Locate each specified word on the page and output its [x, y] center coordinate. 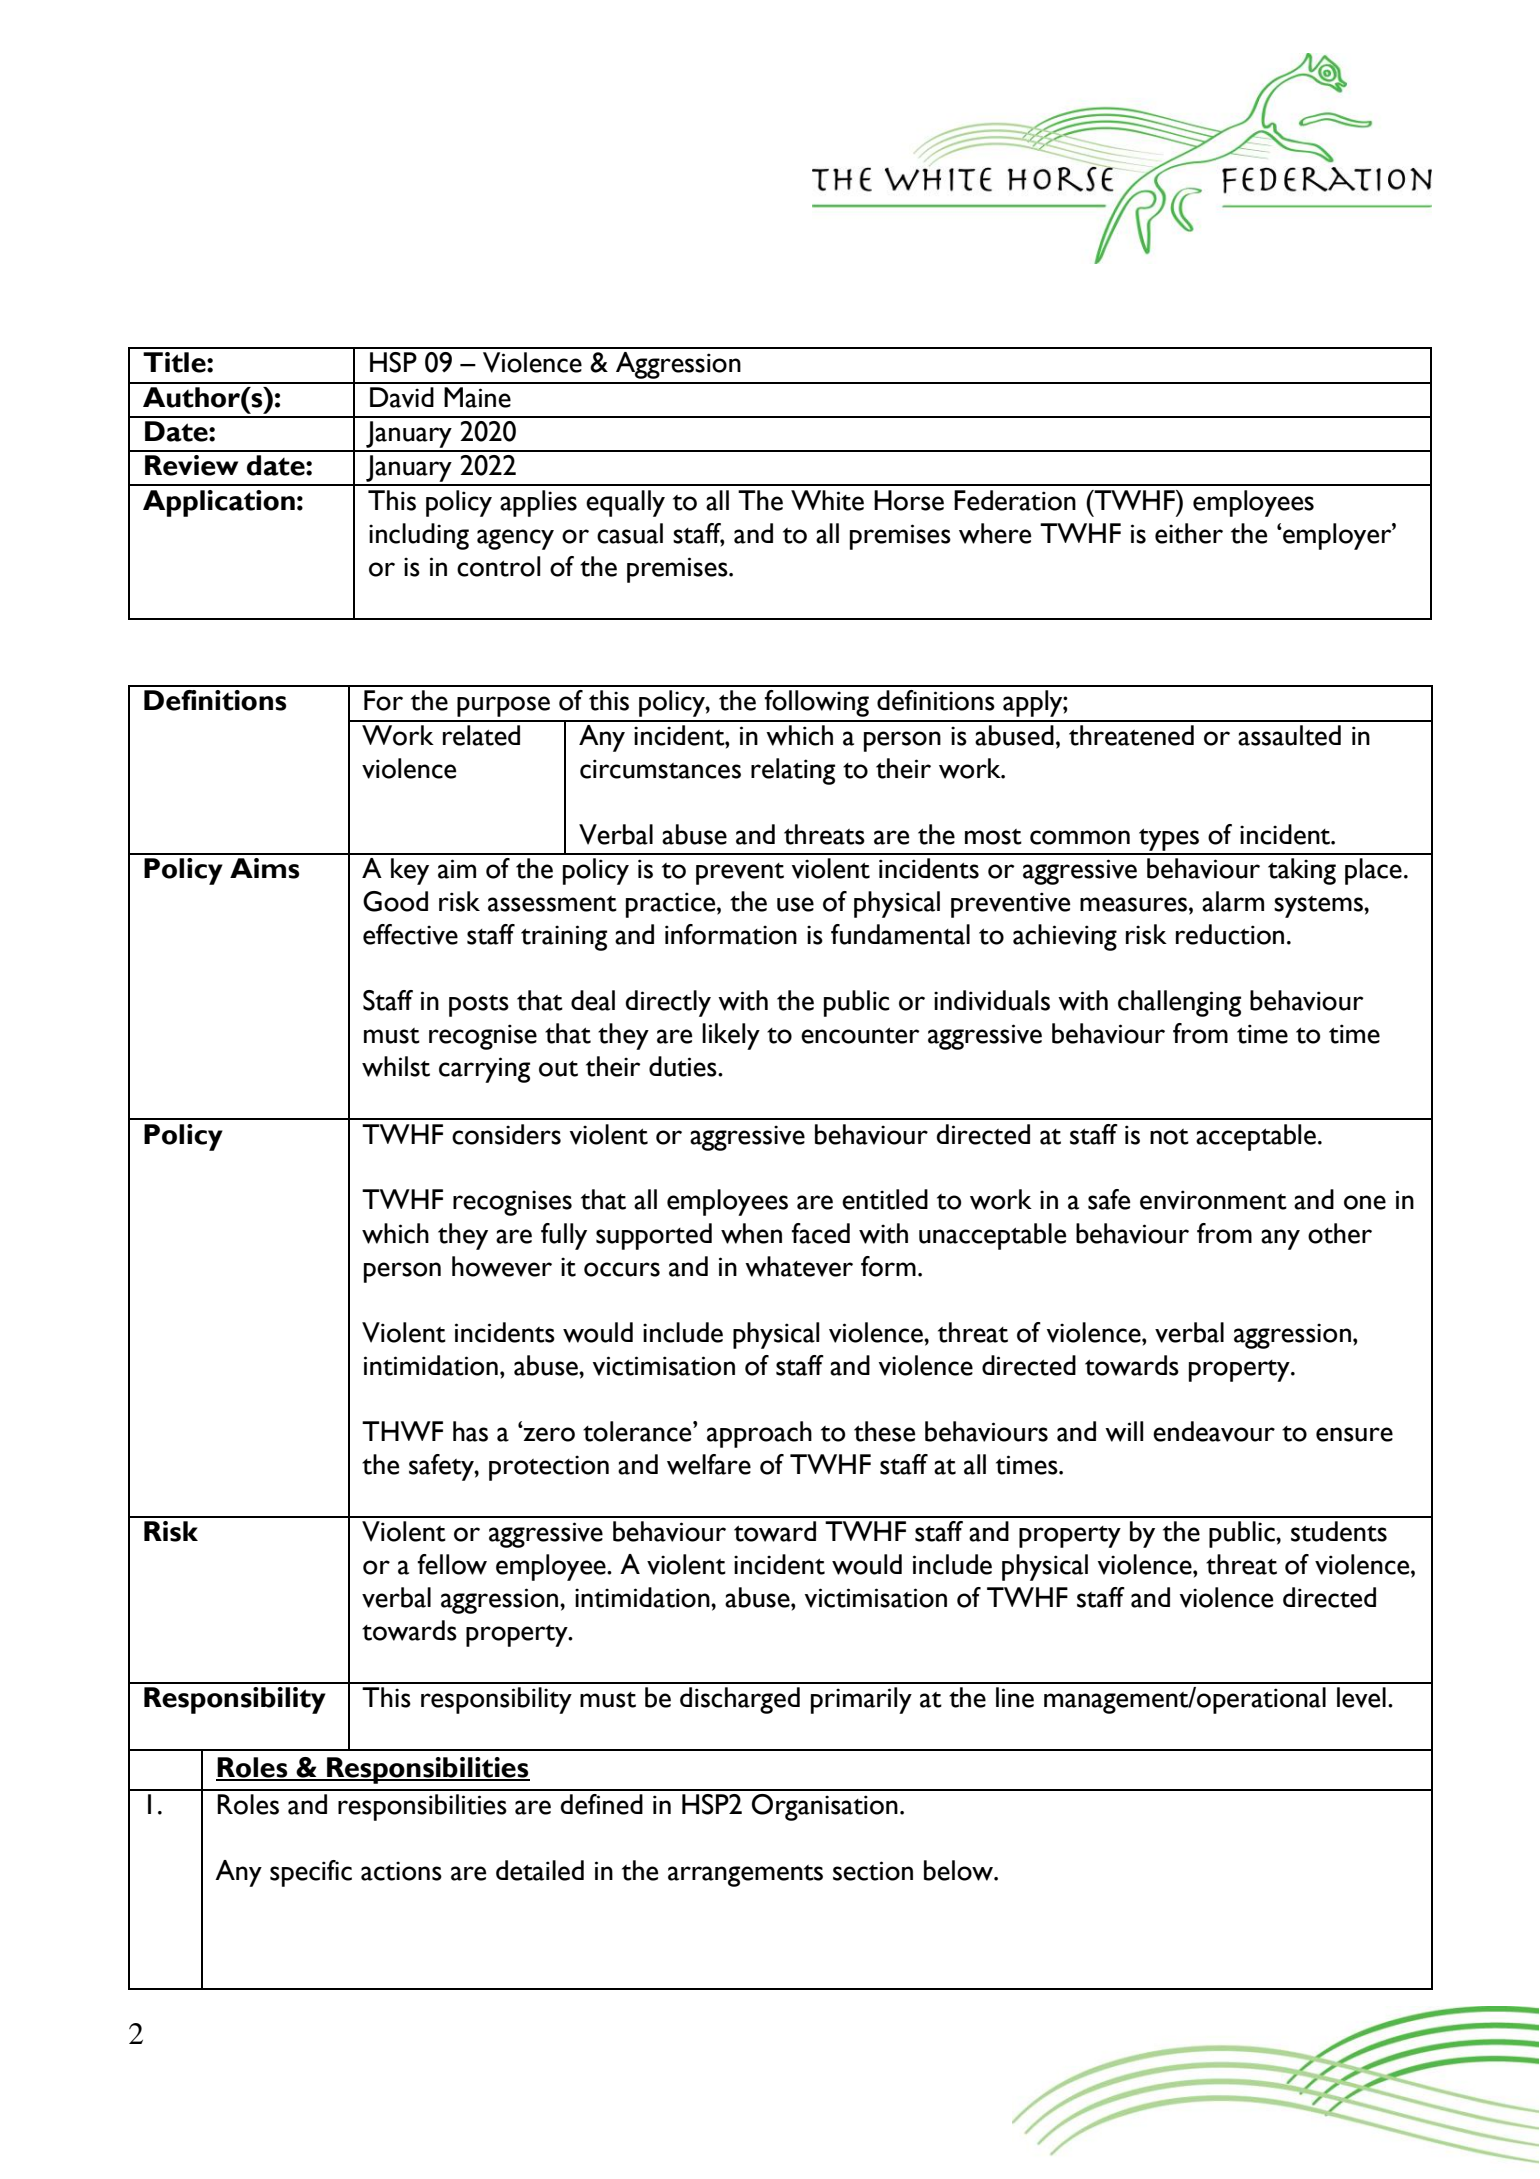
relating [793, 771]
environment [1213, 1200]
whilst [396, 1066]
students [1339, 1531]
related [481, 735]
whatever [799, 1266]
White [827, 500]
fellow [452, 1564]
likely [731, 1036]
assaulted [1289, 735]
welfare [709, 1464]
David [402, 397]
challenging [1179, 1003]
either [1189, 533]
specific [311, 1873]
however [502, 1266]
